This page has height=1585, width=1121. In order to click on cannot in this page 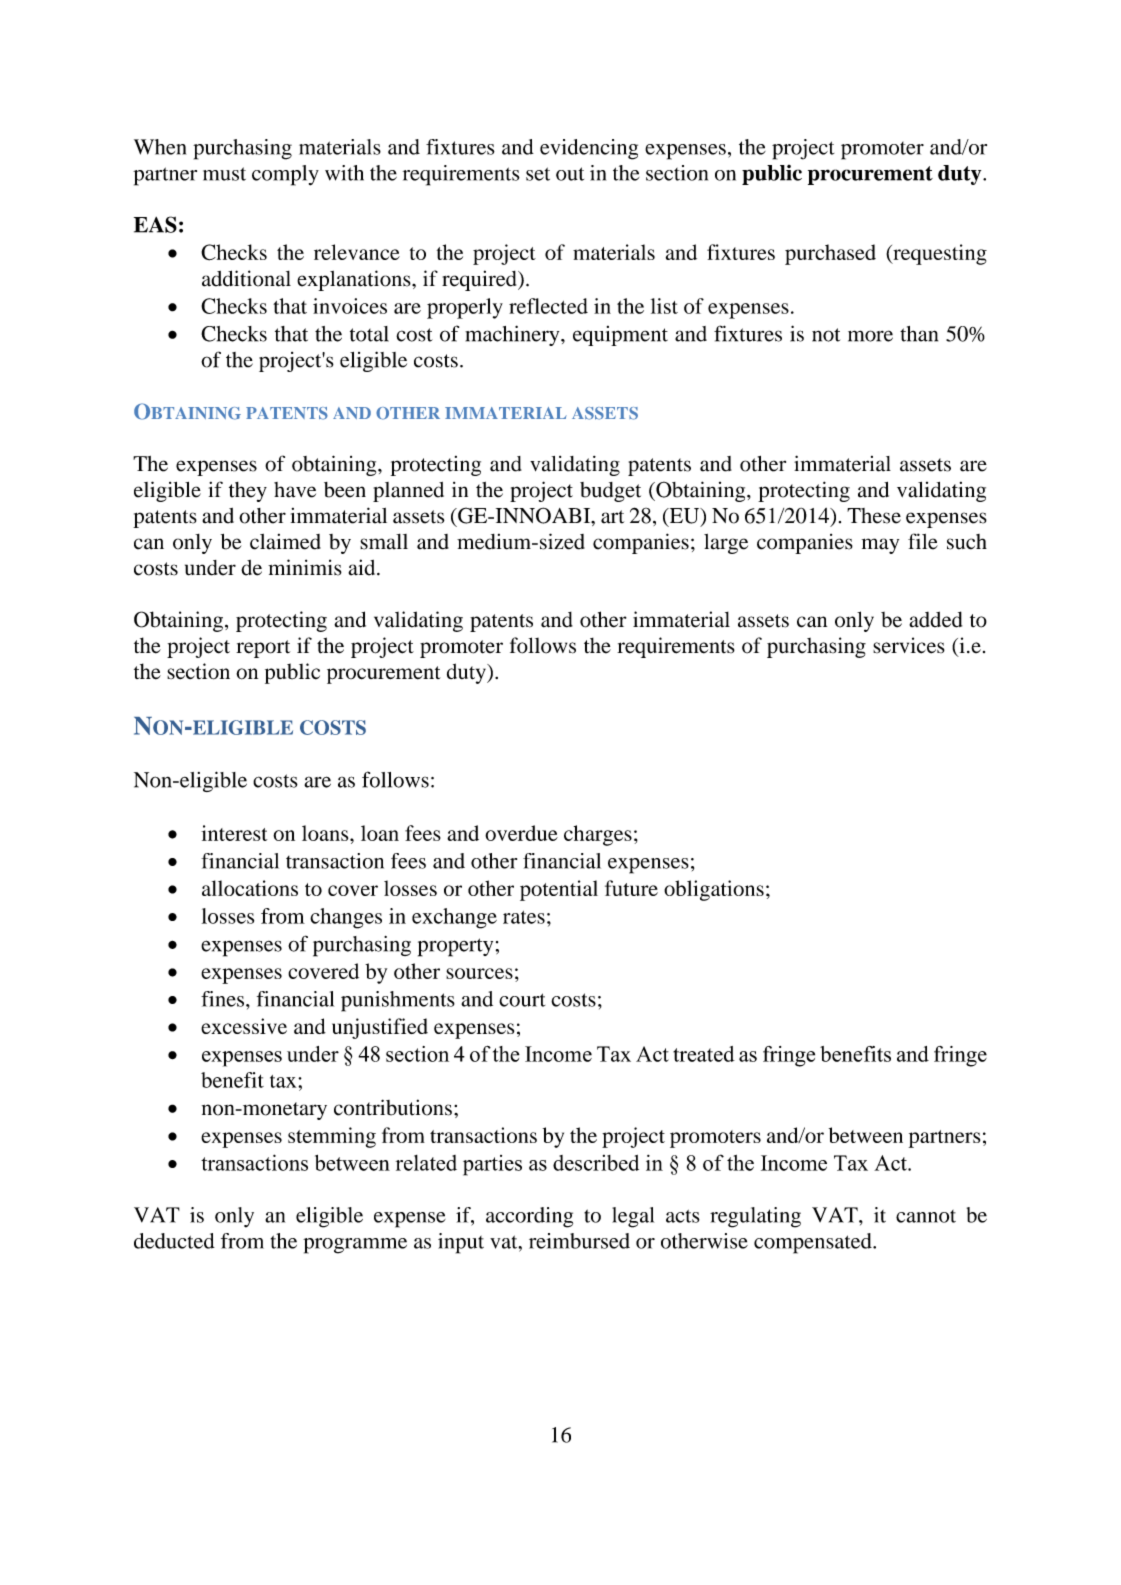, I will do `click(926, 1216)`.
